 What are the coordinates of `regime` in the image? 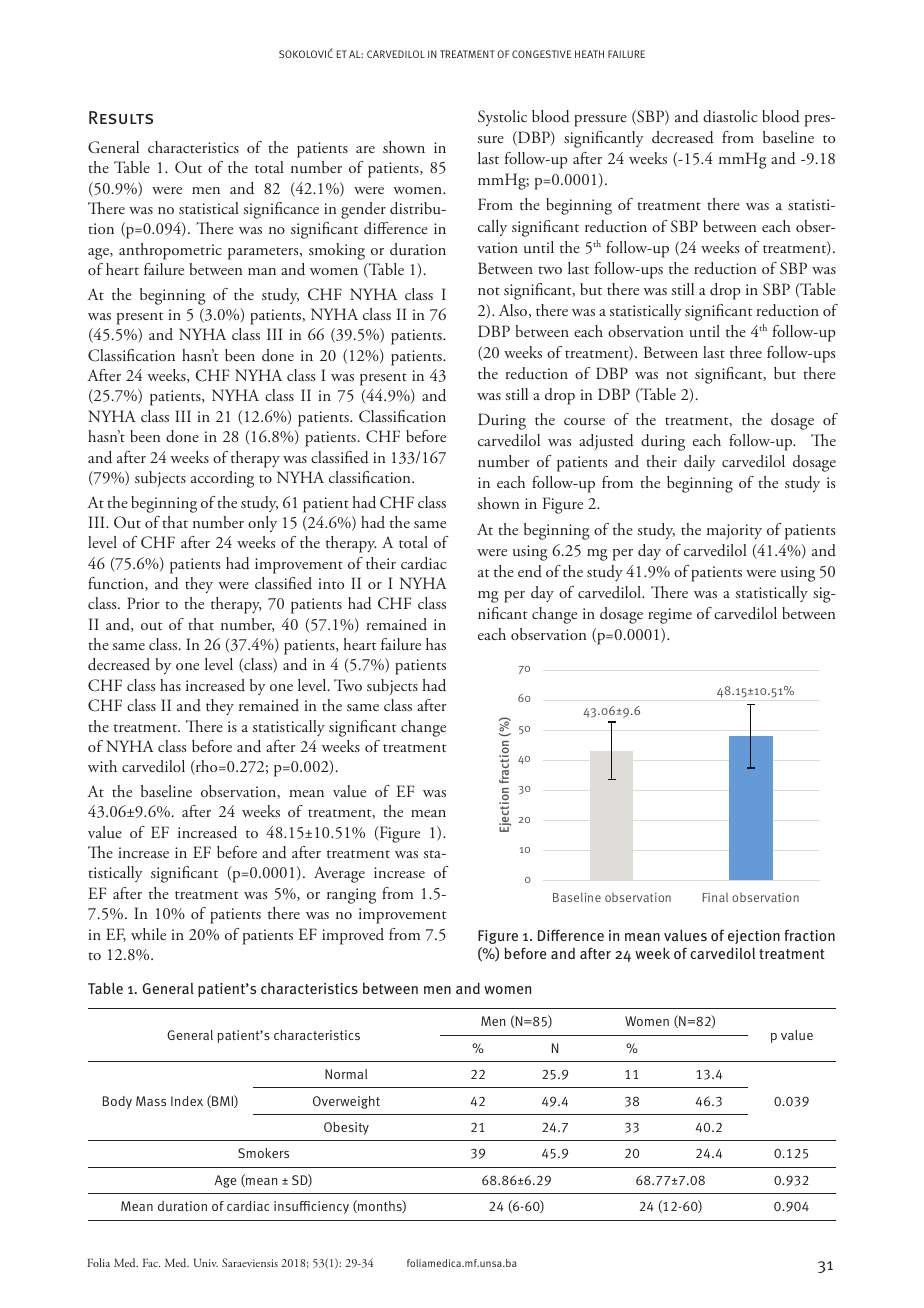 It's located at (670, 616).
